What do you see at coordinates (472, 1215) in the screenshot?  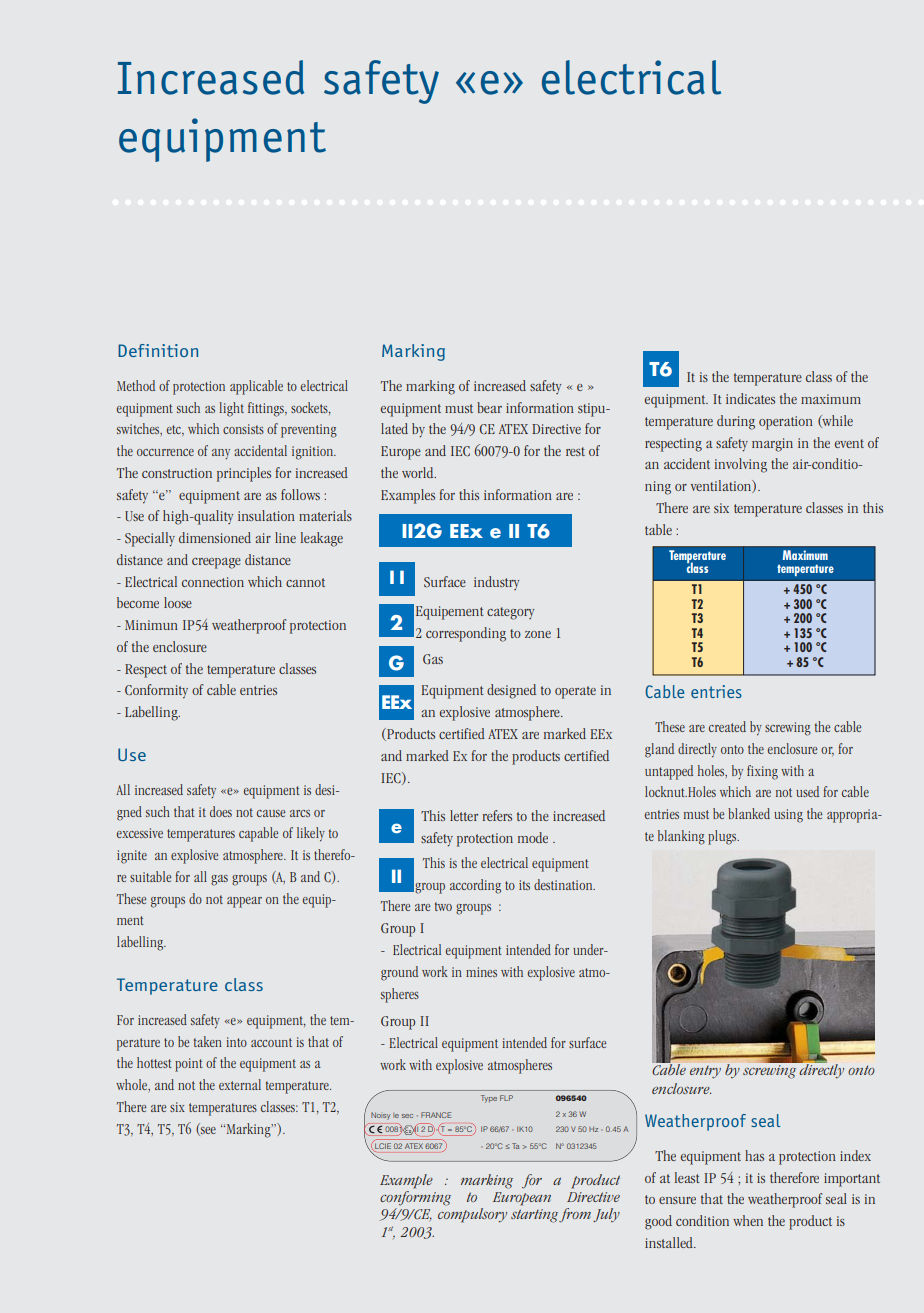 I see `compulsory` at bounding box center [472, 1215].
